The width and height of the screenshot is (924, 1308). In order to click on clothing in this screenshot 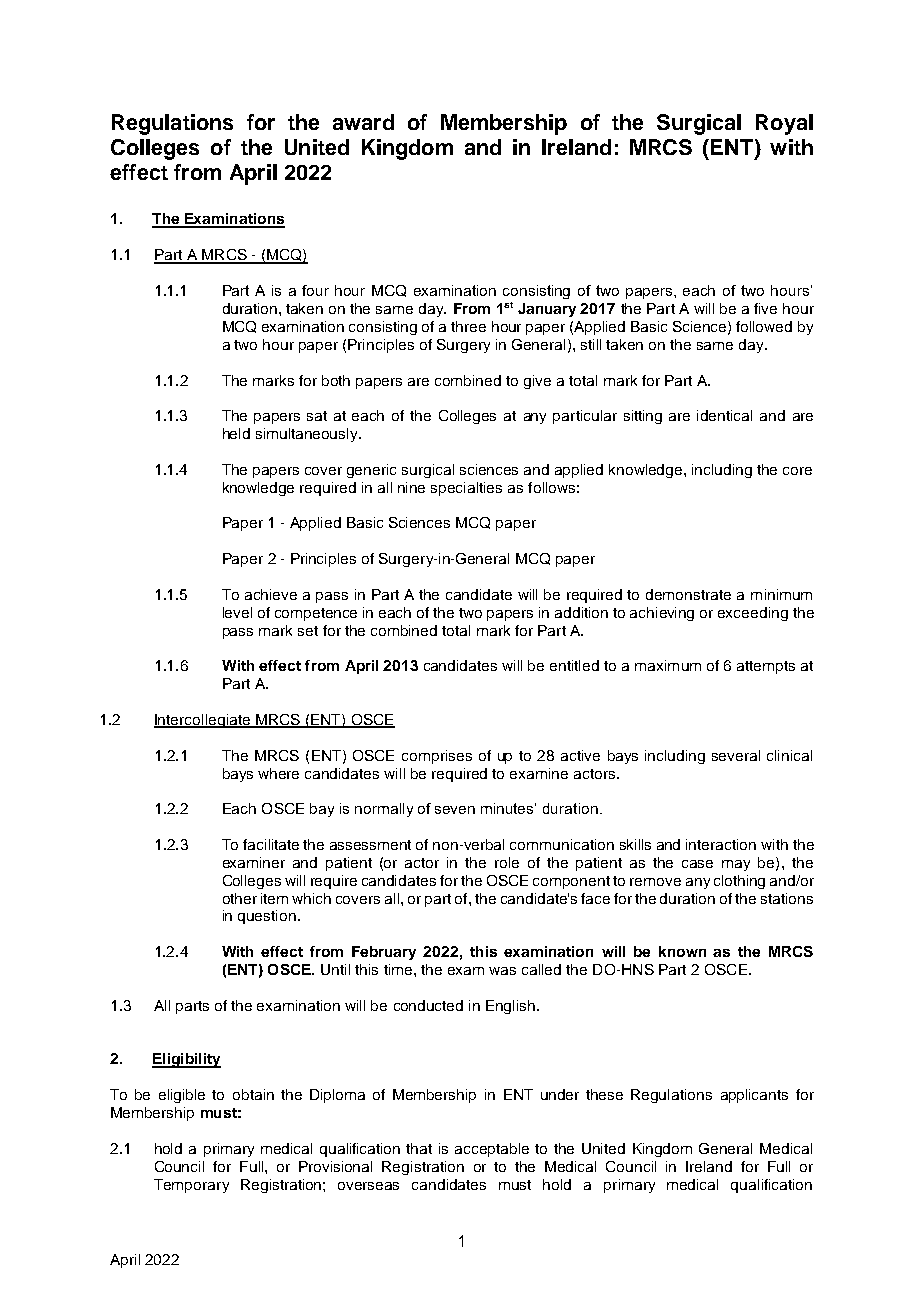, I will do `click(739, 882)`.
